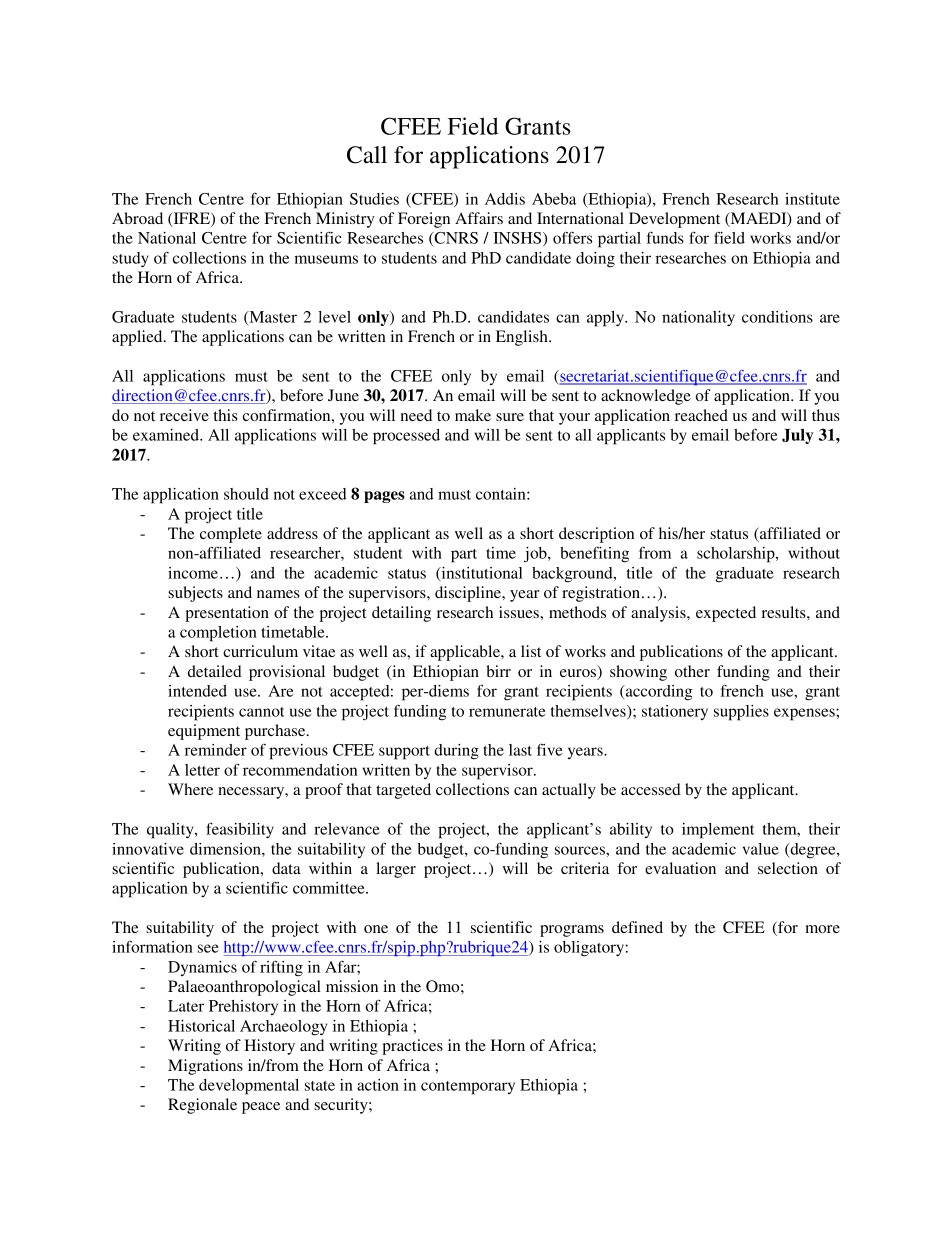 The height and width of the screenshot is (1233, 952). What do you see at coordinates (231, 535) in the screenshot?
I see `complete` at bounding box center [231, 535].
